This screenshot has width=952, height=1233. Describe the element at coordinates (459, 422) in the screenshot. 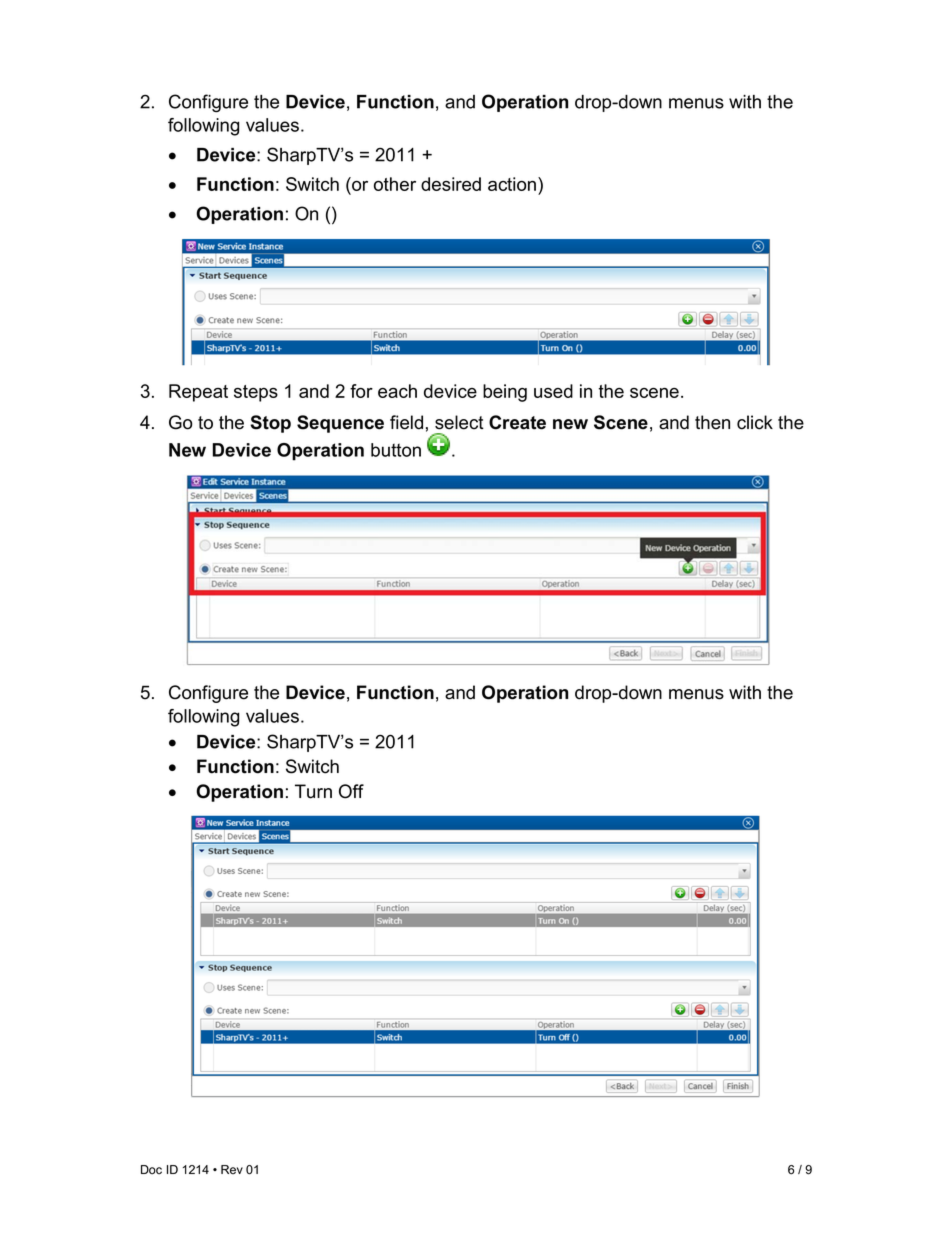

I see `select` at that location.
